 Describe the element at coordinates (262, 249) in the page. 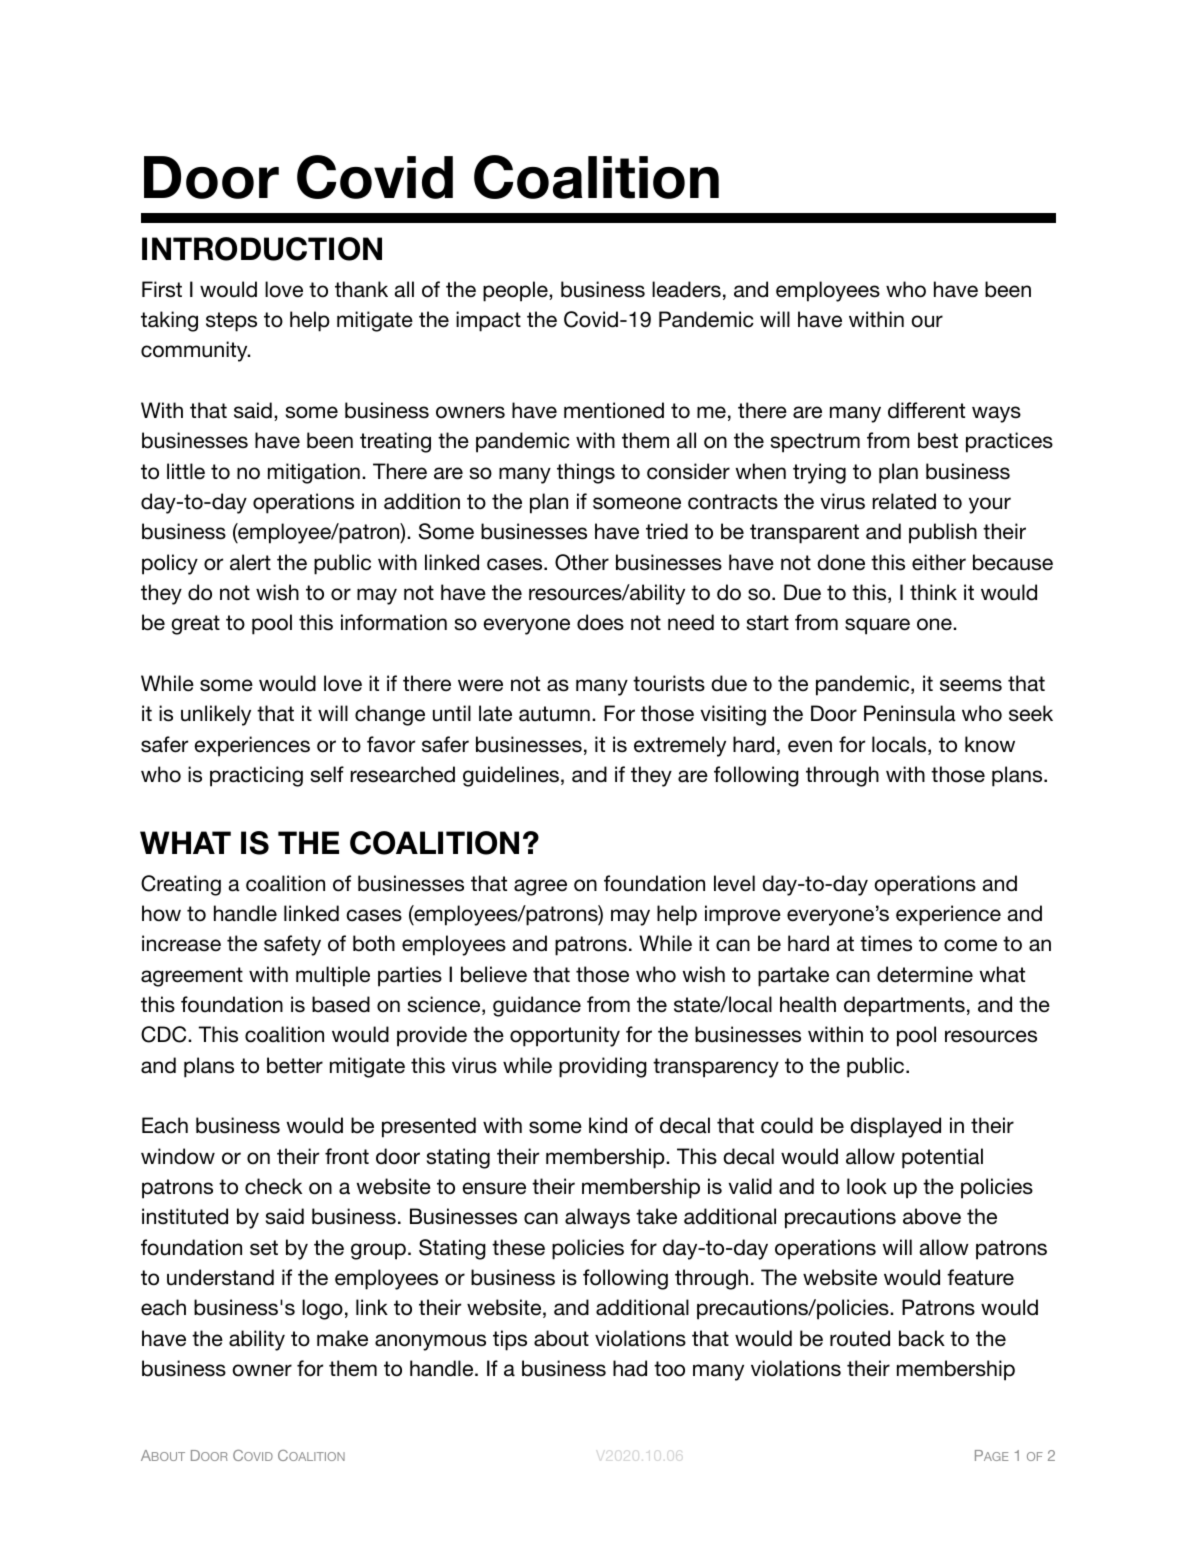

I see `INTRODUCTION` at that location.
